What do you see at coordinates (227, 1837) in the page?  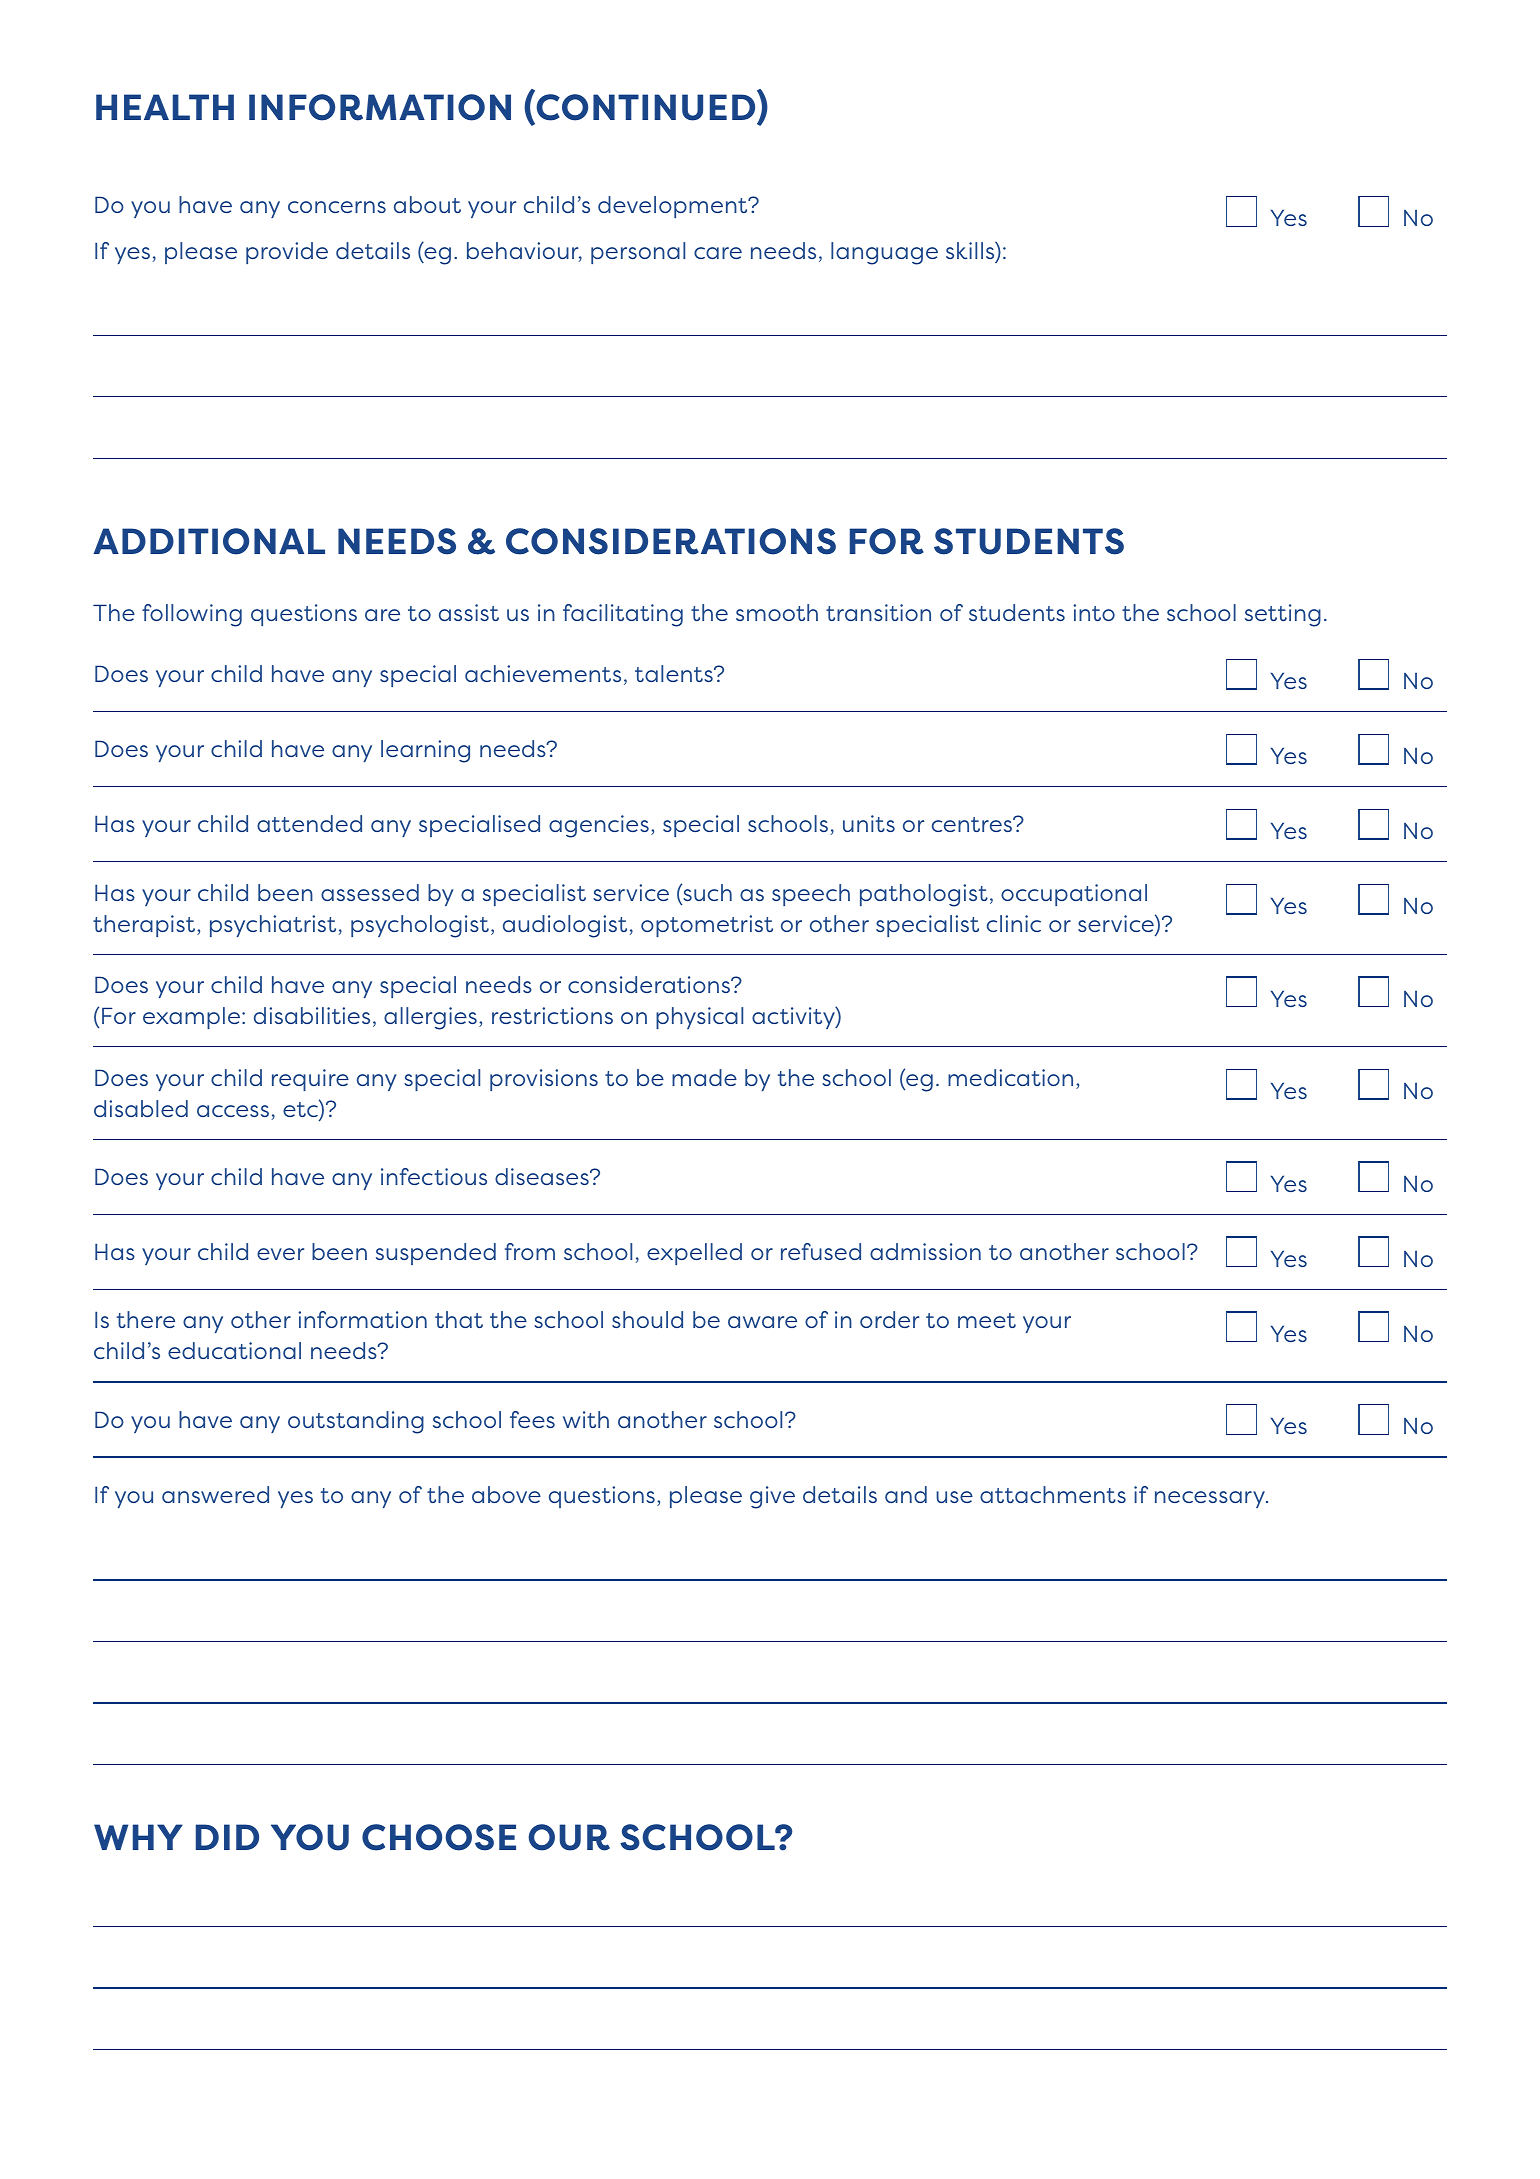 I see `DID` at bounding box center [227, 1837].
